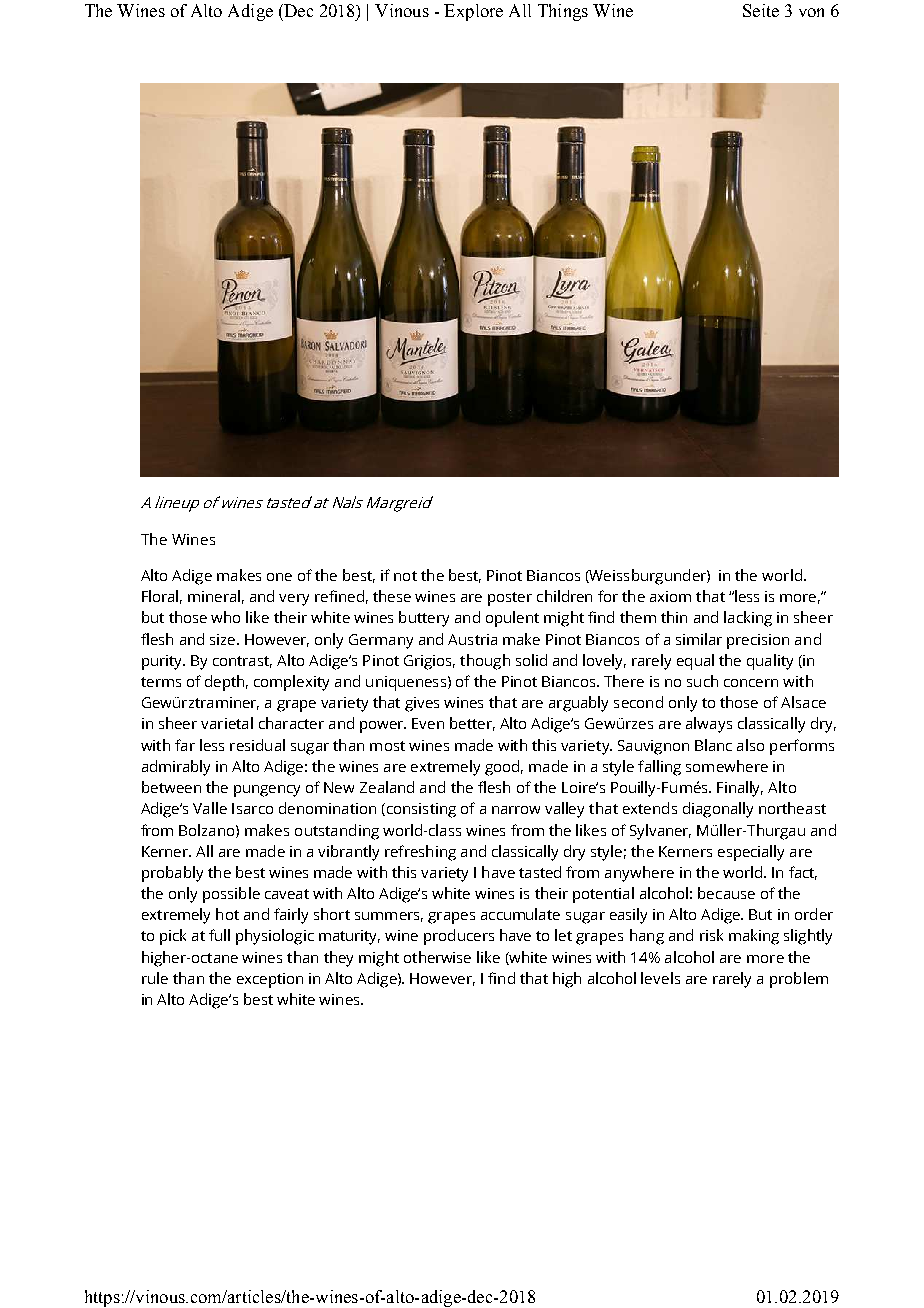 This page has width=924, height=1308. What do you see at coordinates (459, 937) in the page?
I see `producers` at bounding box center [459, 937].
